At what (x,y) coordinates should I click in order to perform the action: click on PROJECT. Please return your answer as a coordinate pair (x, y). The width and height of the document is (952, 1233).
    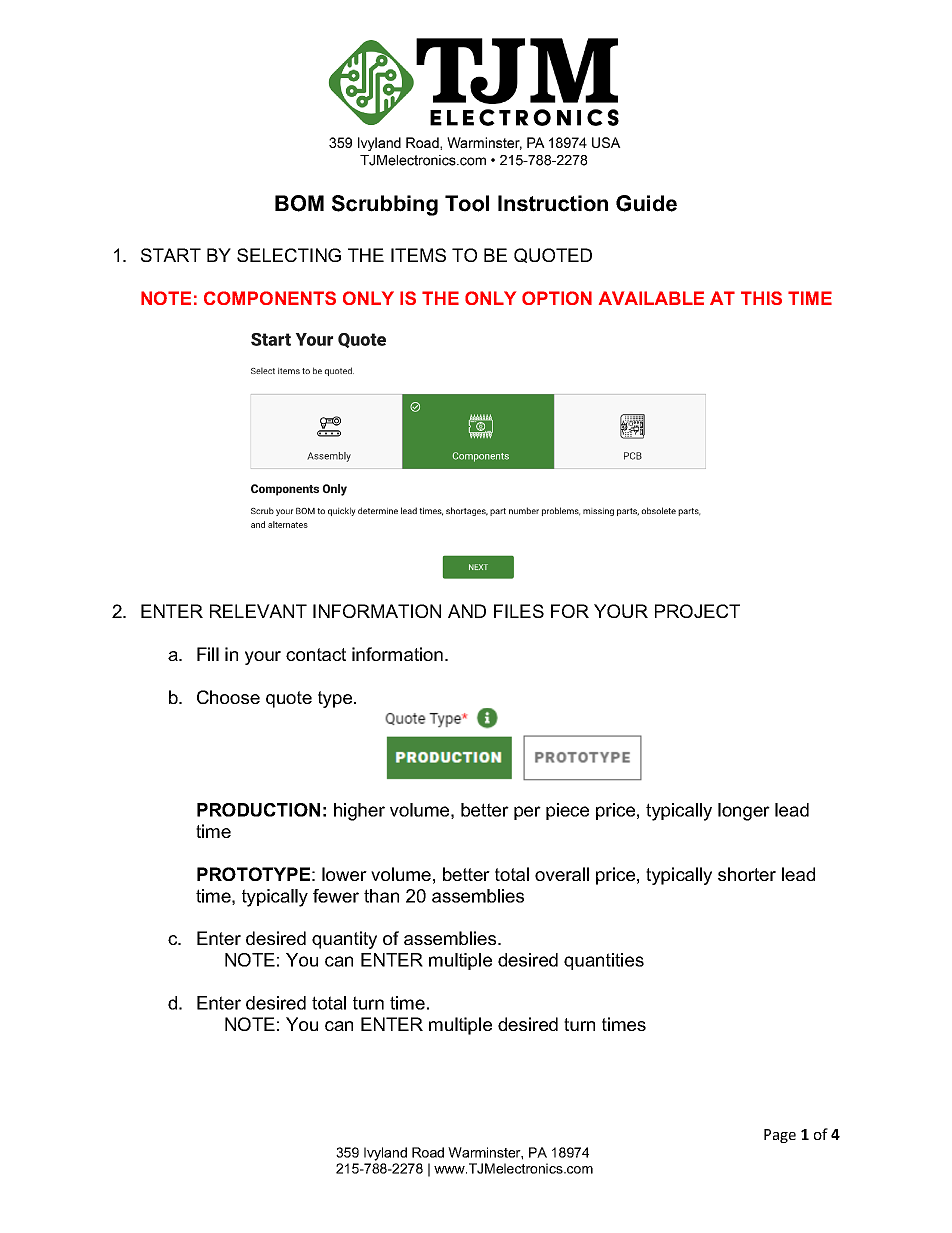
    Looking at the image, I should click on (697, 611).
